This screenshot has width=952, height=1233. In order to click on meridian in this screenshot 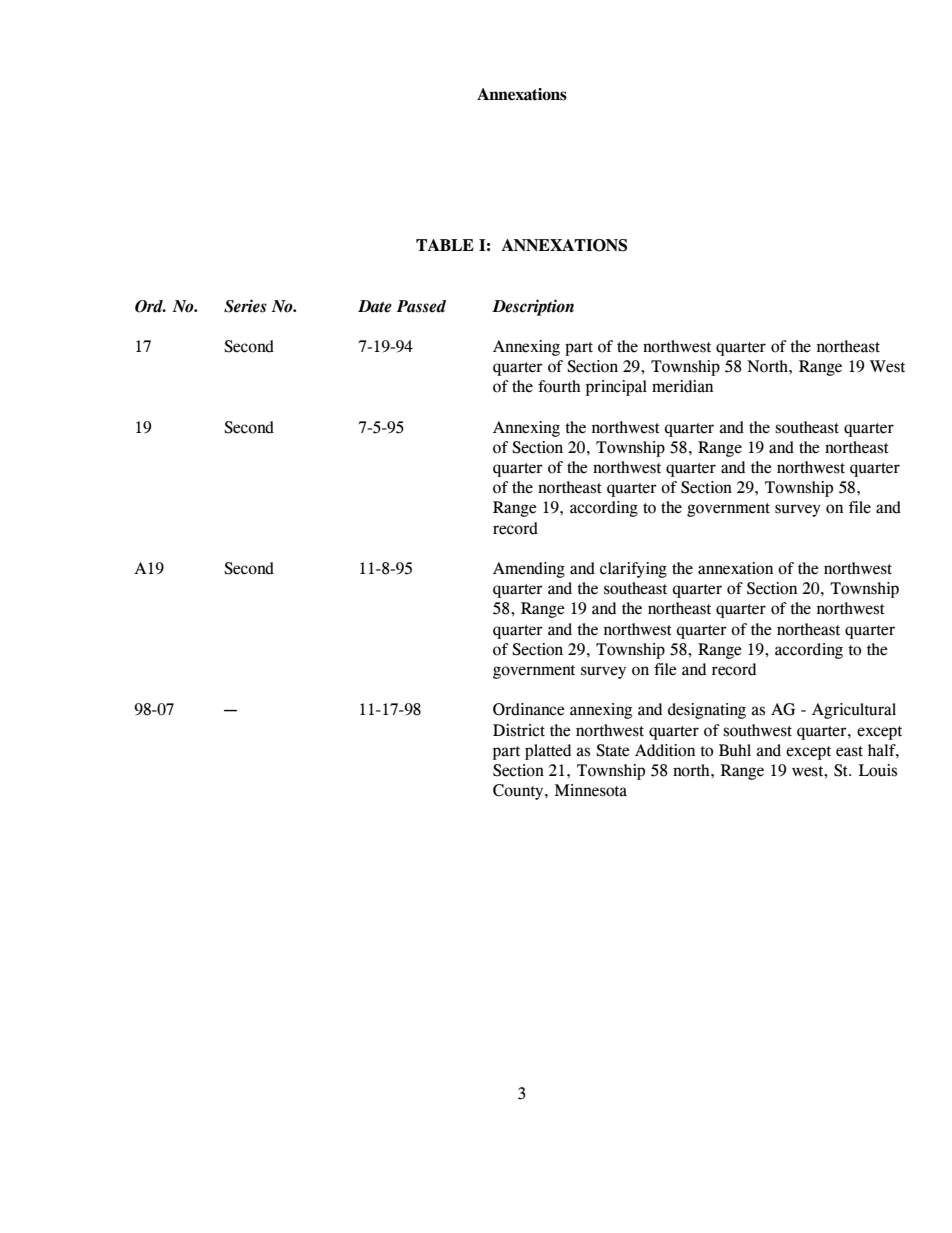, I will do `click(682, 386)`.
